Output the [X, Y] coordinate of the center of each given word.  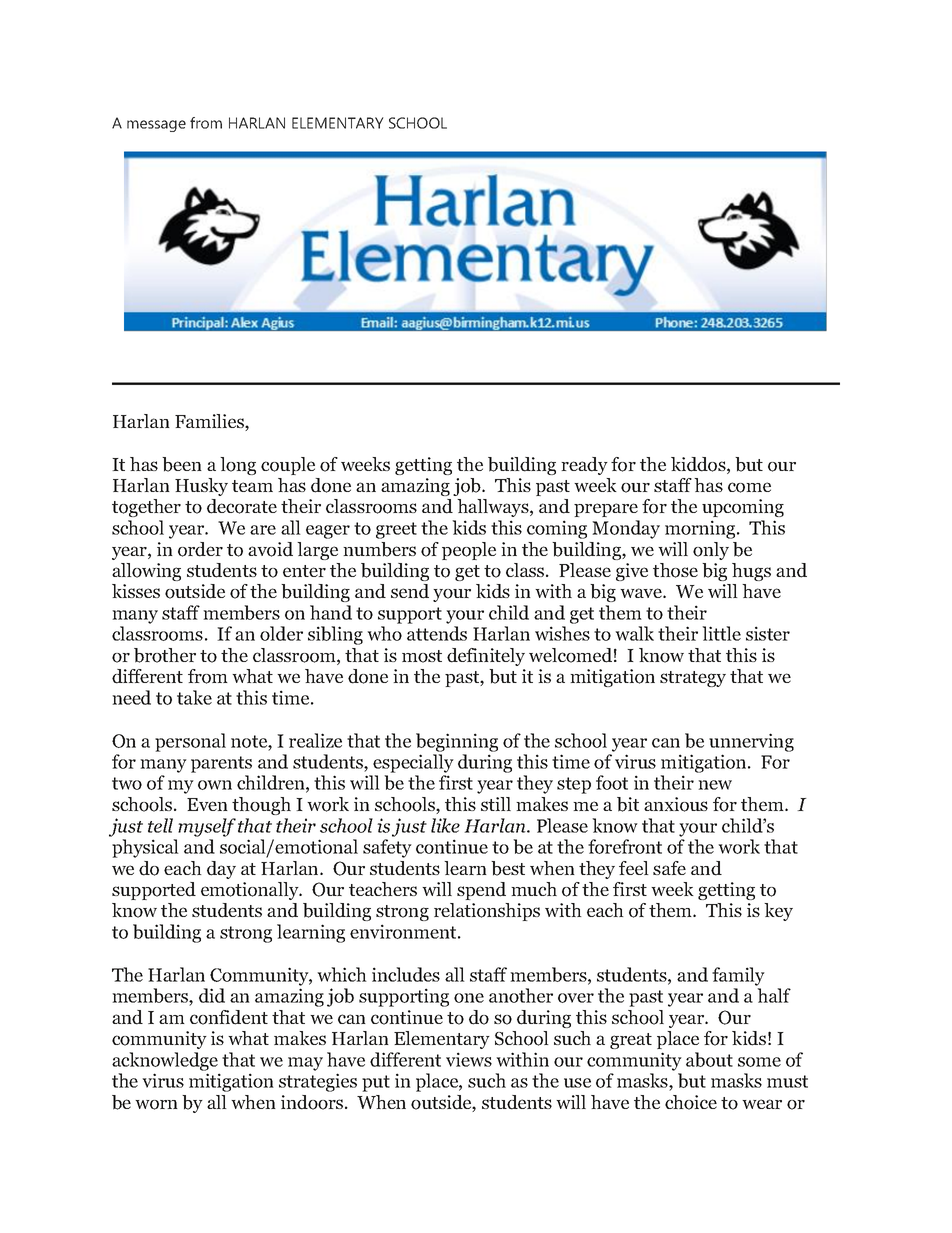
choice [691, 1102]
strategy [693, 679]
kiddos [699, 465]
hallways [494, 508]
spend [481, 891]
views [469, 1059]
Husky [201, 487]
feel [634, 868]
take [194, 697]
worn [156, 1105]
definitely [486, 657]
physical [145, 848]
